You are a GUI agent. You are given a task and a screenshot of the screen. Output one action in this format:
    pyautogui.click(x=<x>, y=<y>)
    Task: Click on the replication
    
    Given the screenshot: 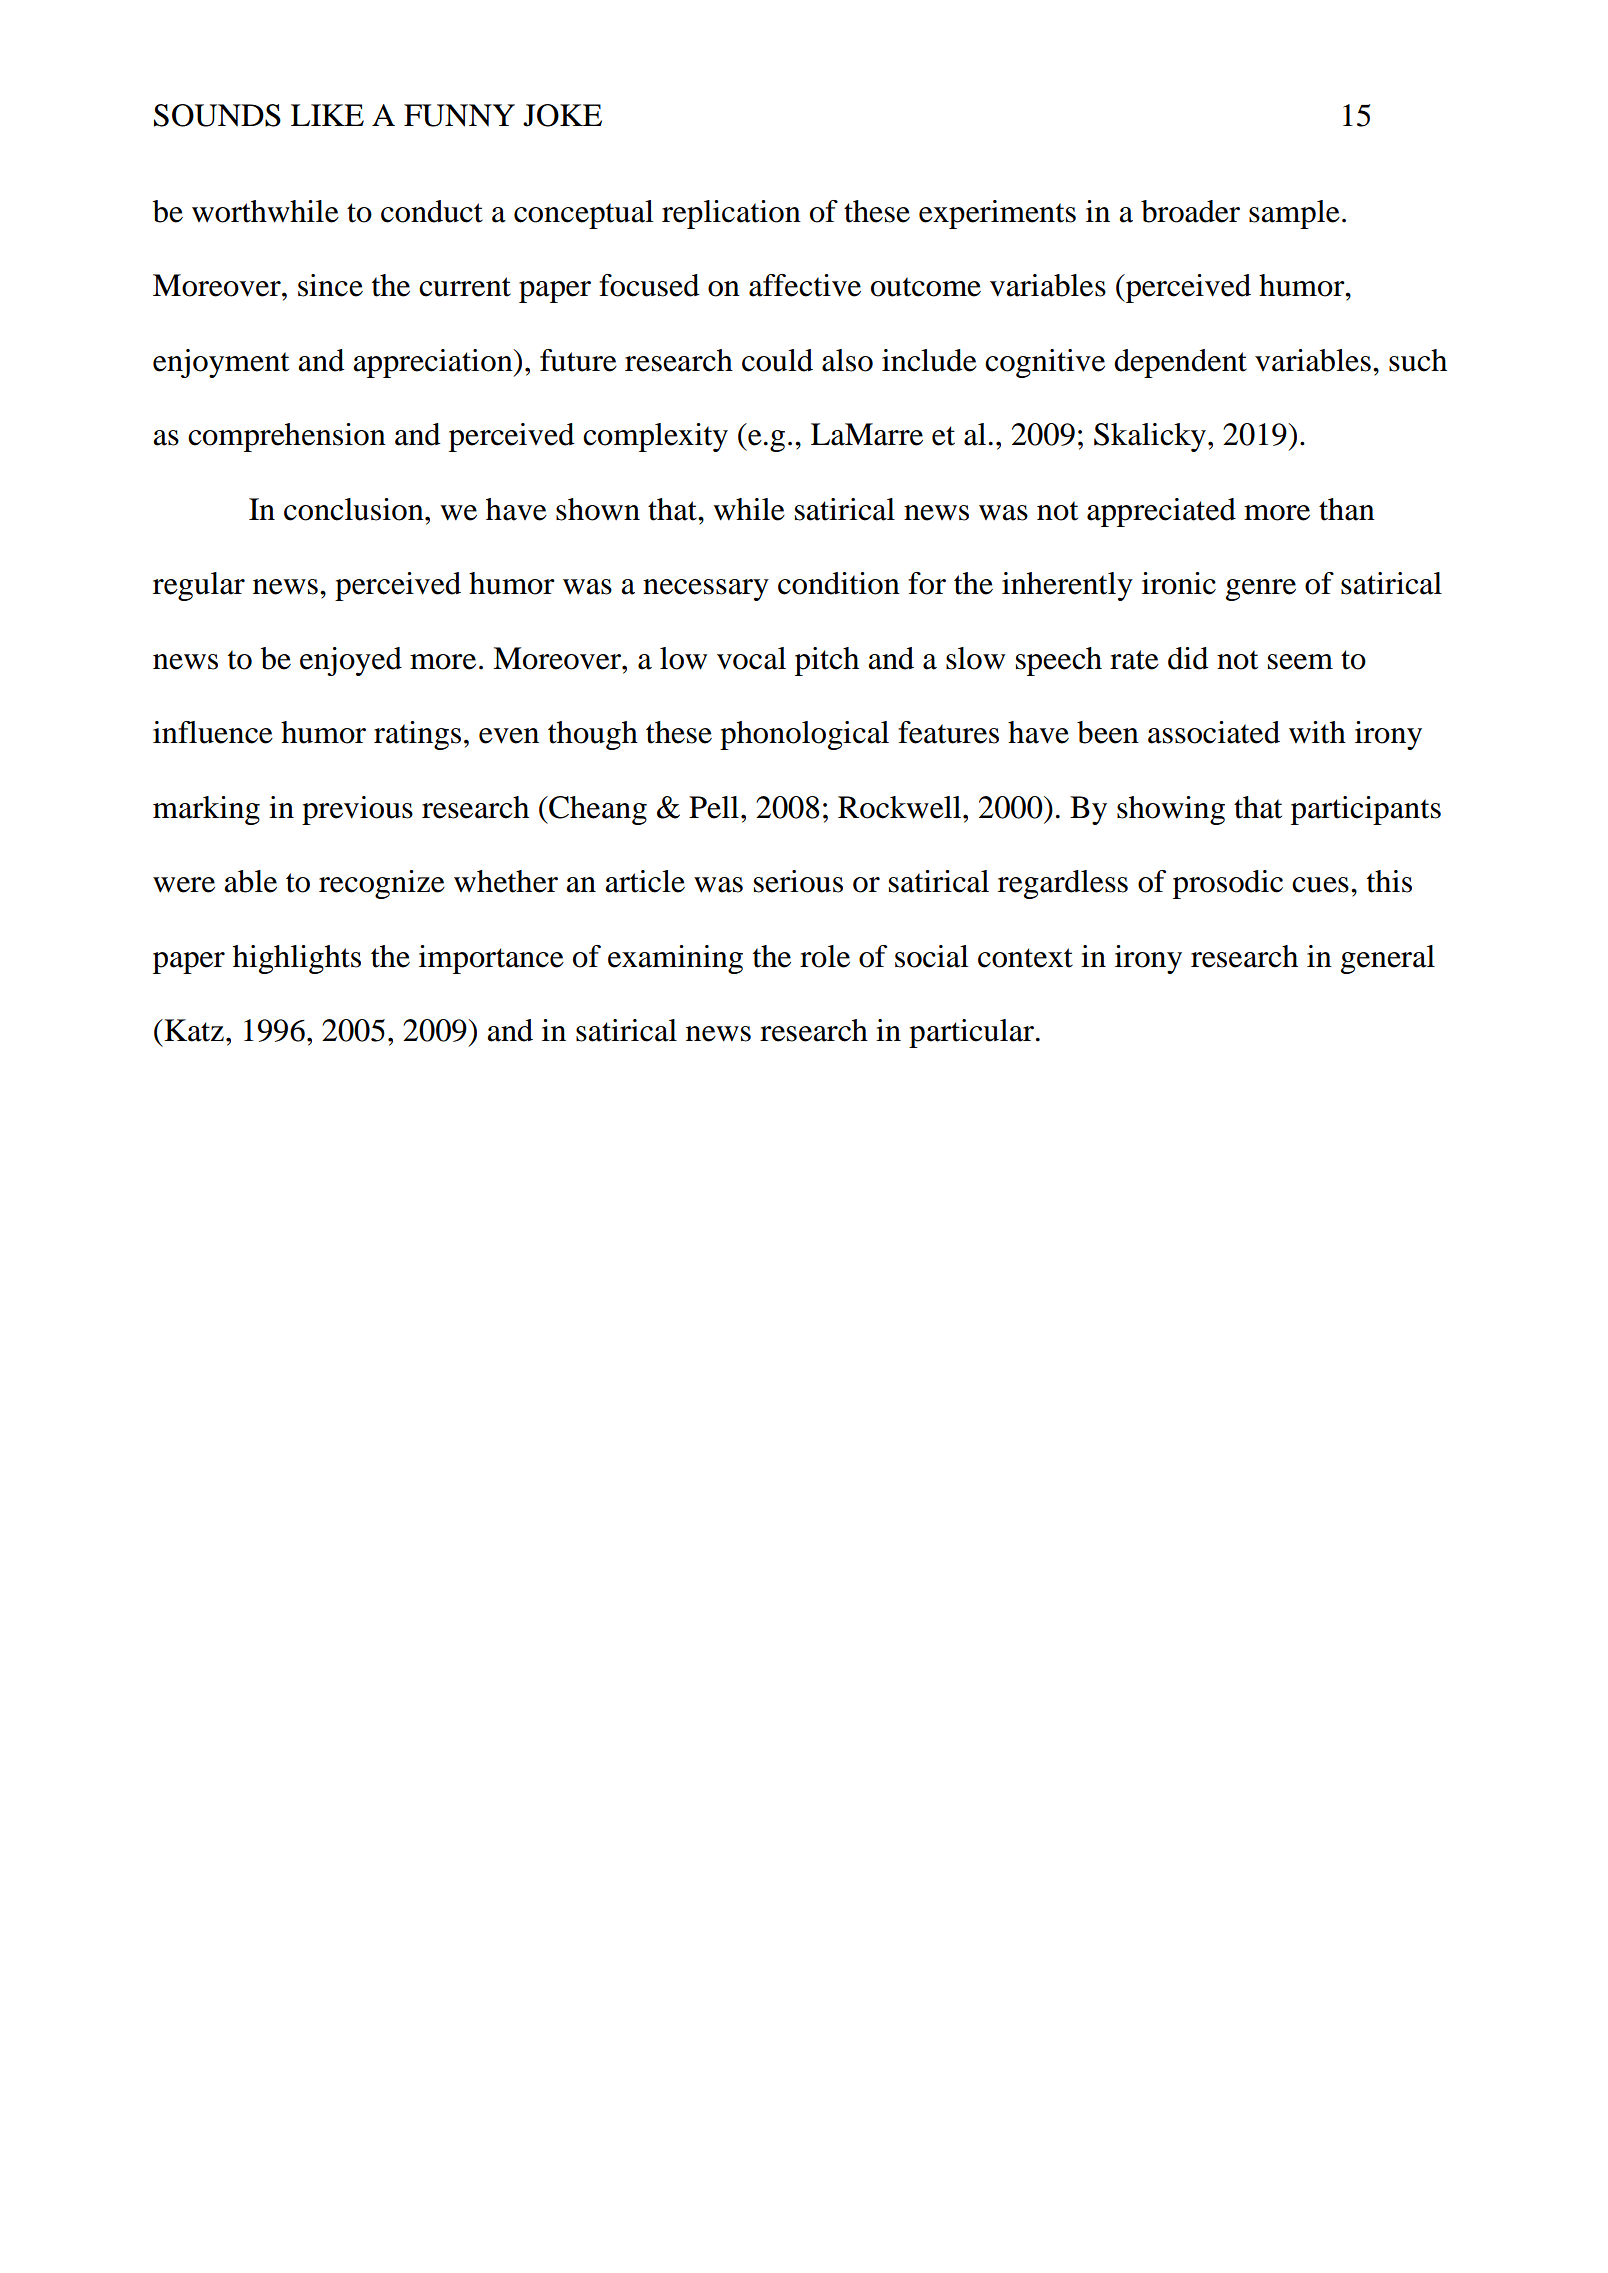 What is the action you would take?
    pyautogui.click(x=731, y=214)
